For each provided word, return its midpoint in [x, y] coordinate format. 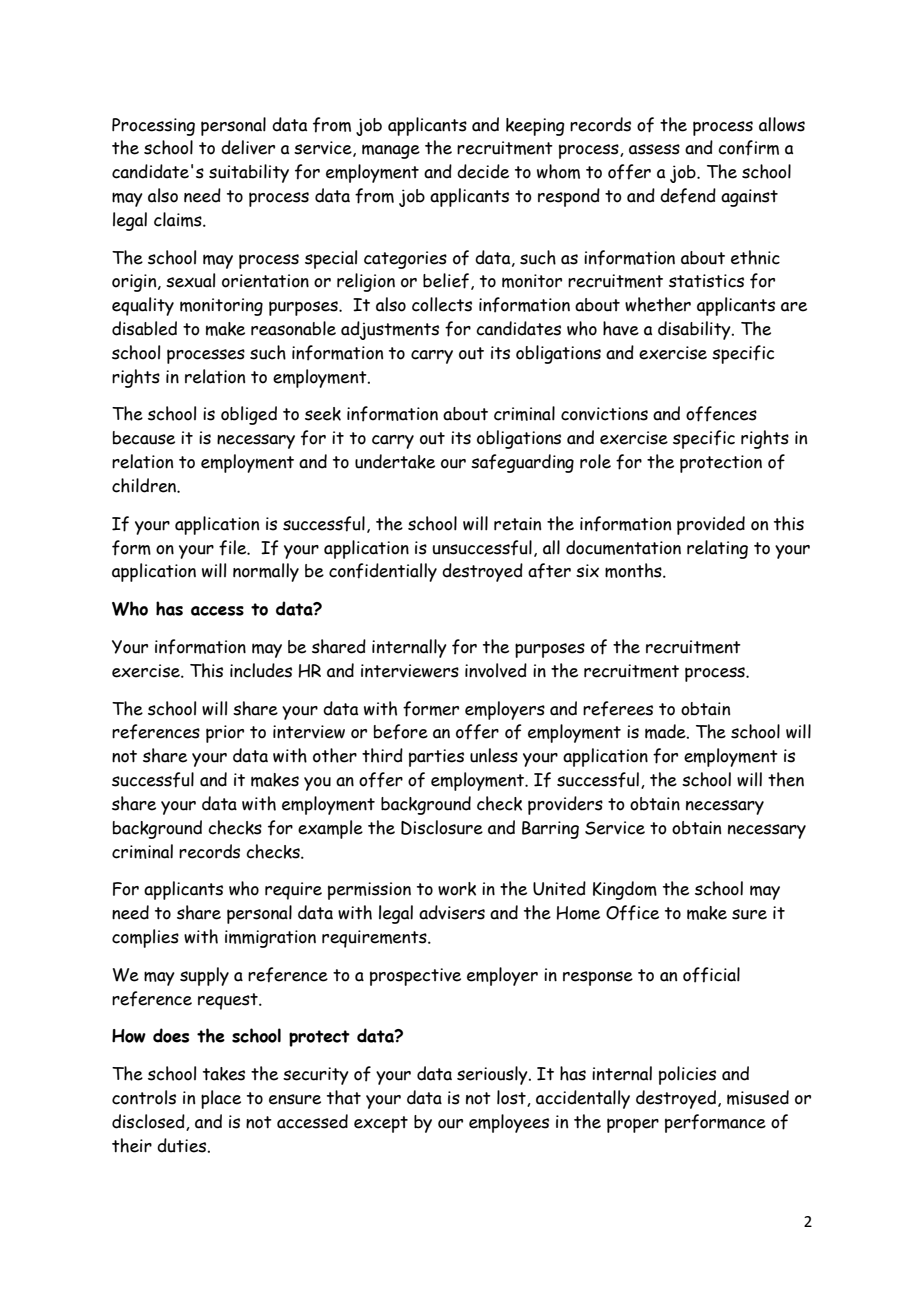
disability [695, 330]
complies [145, 938]
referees [618, 709]
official [711, 975]
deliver [248, 147]
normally [266, 572]
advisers [452, 912]
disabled [144, 328]
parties [436, 758]
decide [483, 171]
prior [225, 734]
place [221, 1099]
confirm [748, 148]
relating [717, 549]
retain [517, 524]
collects [442, 304]
